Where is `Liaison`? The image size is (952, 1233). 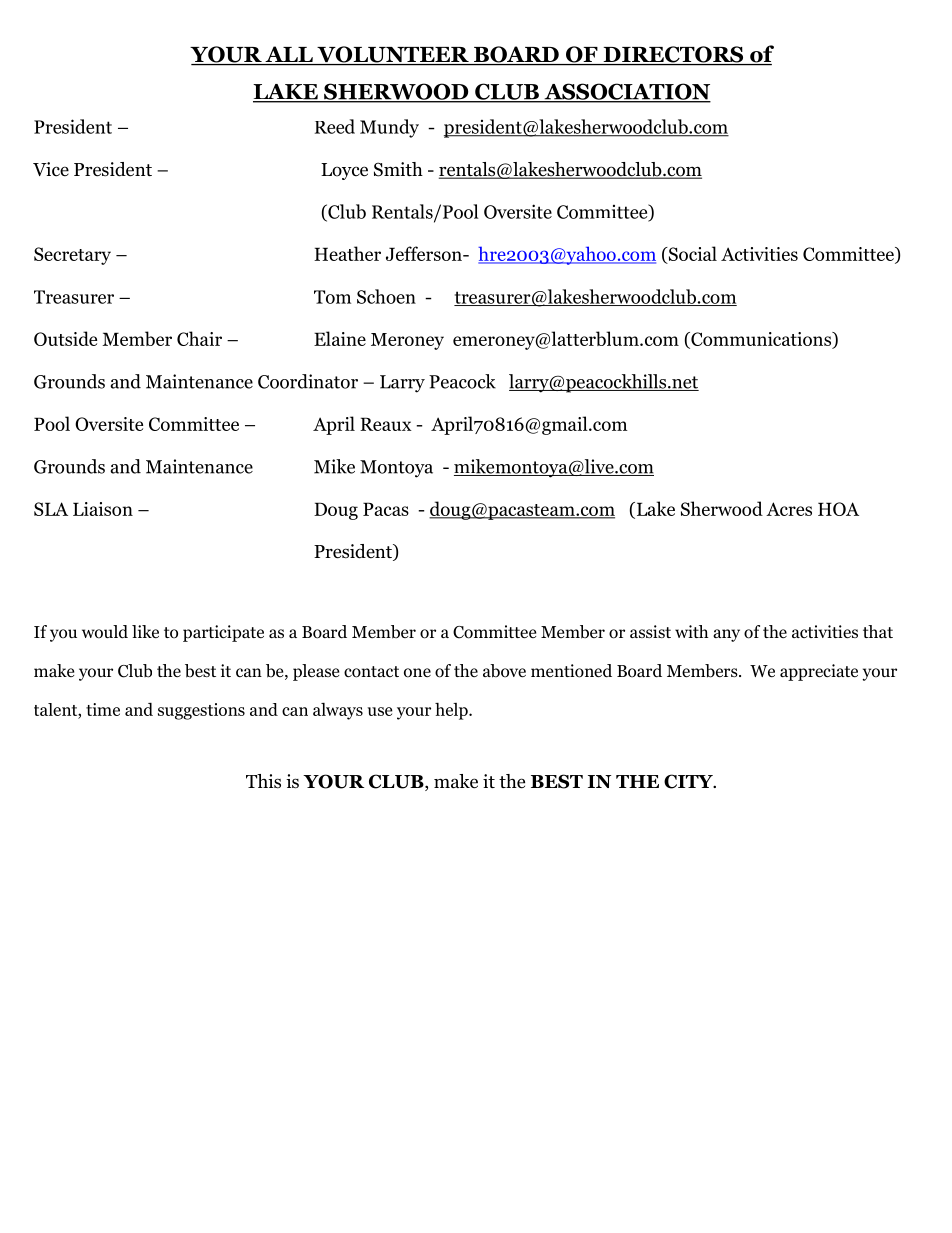
Liaison is located at coordinates (103, 509).
